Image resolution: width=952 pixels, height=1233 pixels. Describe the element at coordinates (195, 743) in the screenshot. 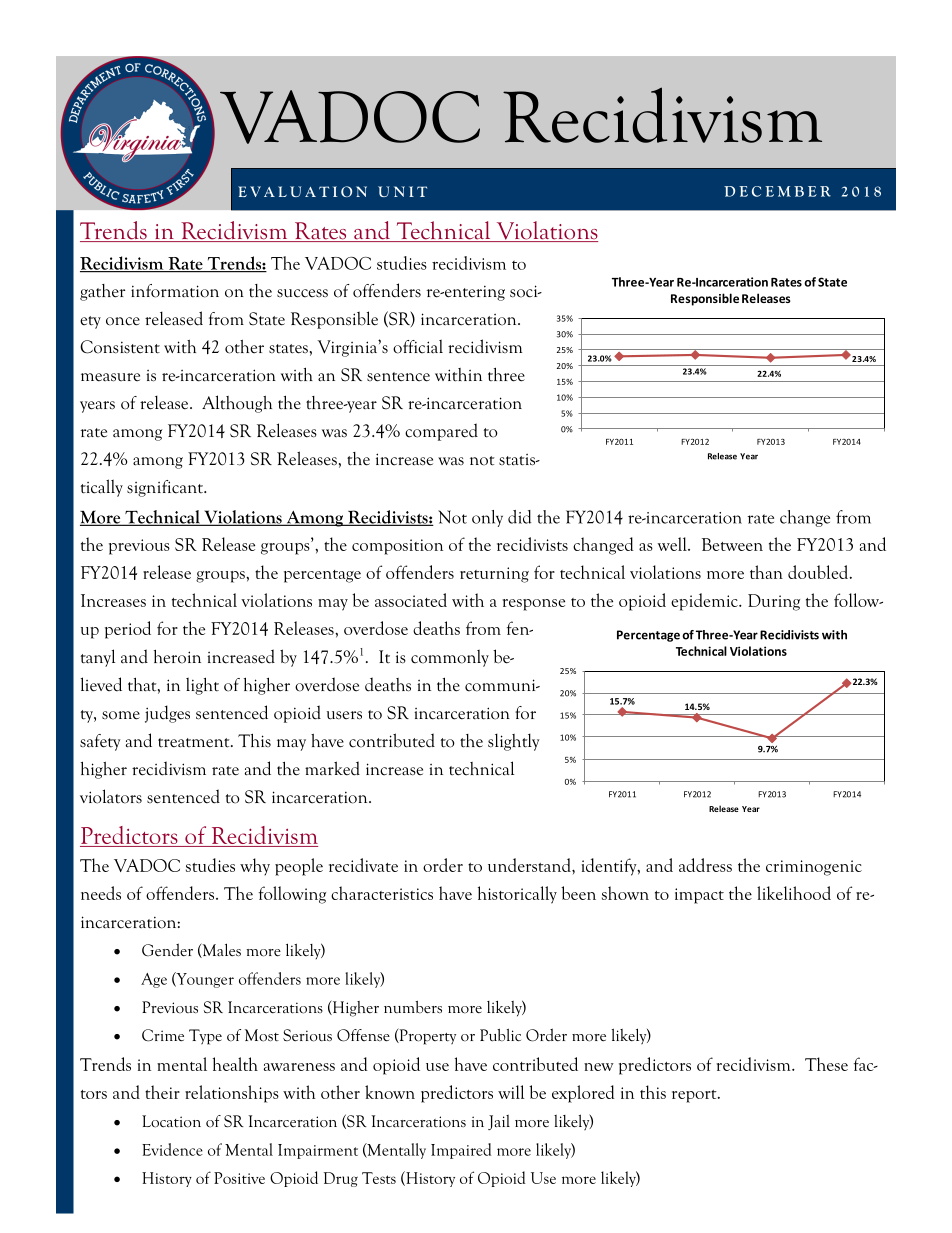

I see `treatment` at that location.
